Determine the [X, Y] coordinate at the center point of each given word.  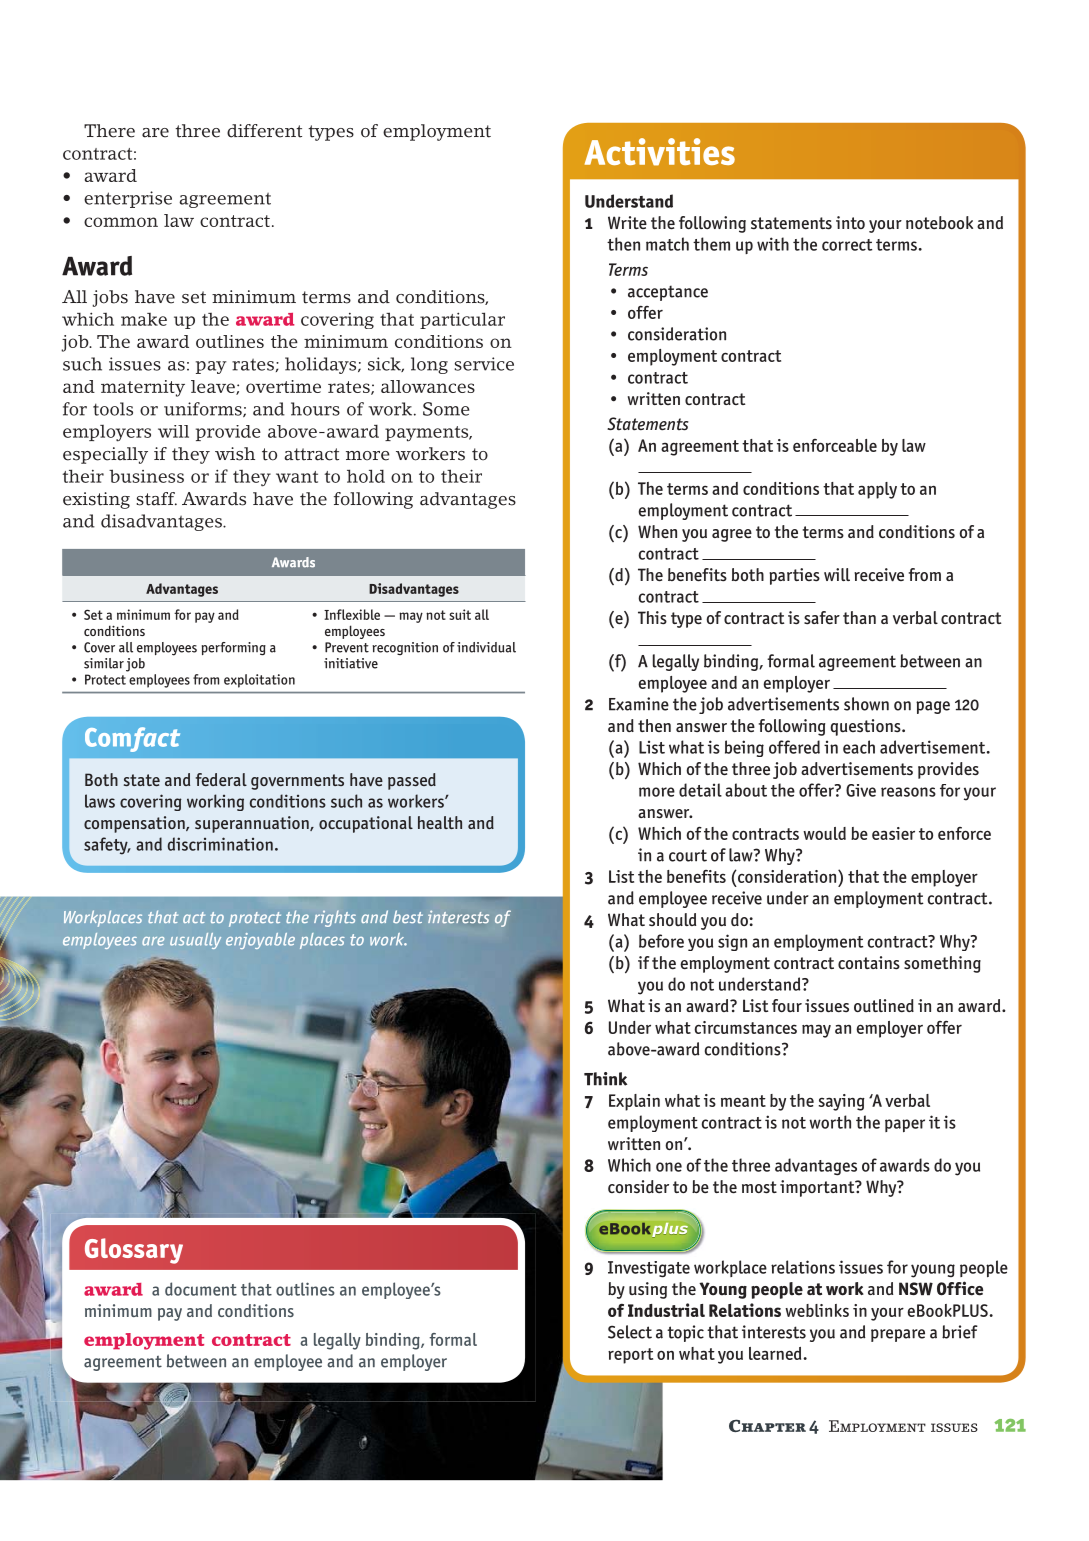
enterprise [128, 199]
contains [869, 963]
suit [460, 614]
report [630, 1356]
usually [195, 941]
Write [627, 222]
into [850, 222]
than [859, 617]
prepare [898, 1335]
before [661, 941]
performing [234, 649]
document [201, 1289]
